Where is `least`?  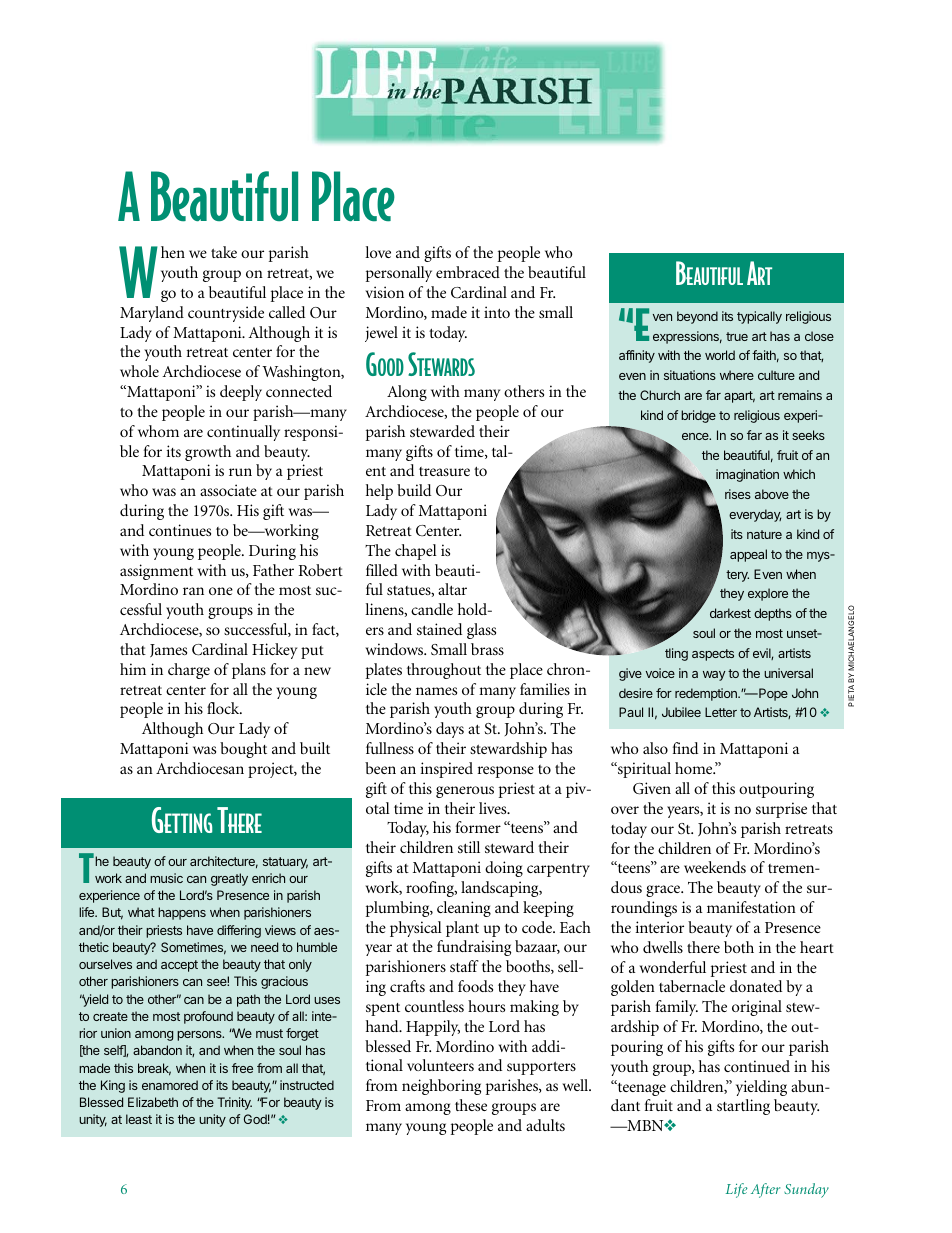
least is located at coordinates (139, 1119).
